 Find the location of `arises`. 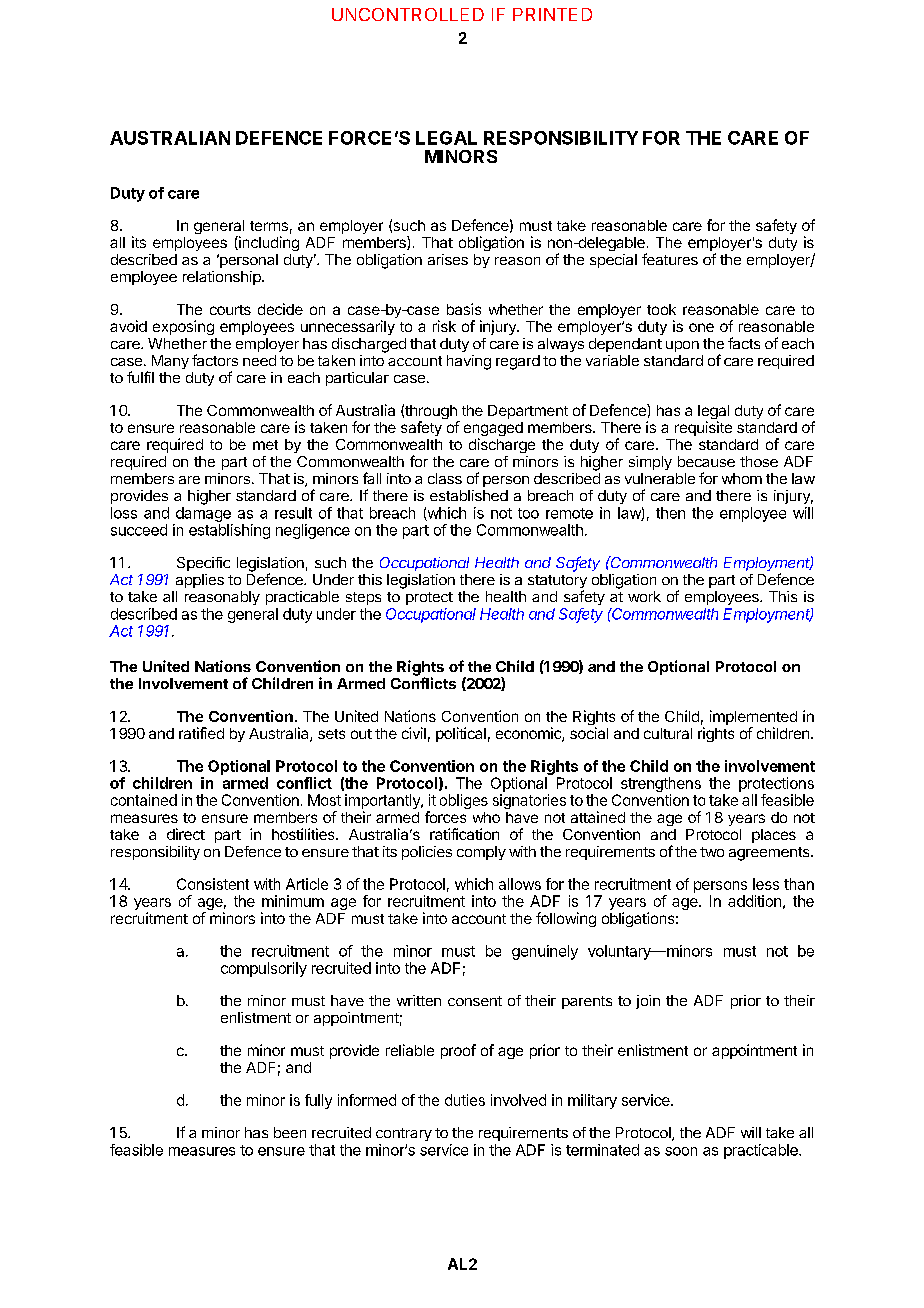

arises is located at coordinates (448, 259).
